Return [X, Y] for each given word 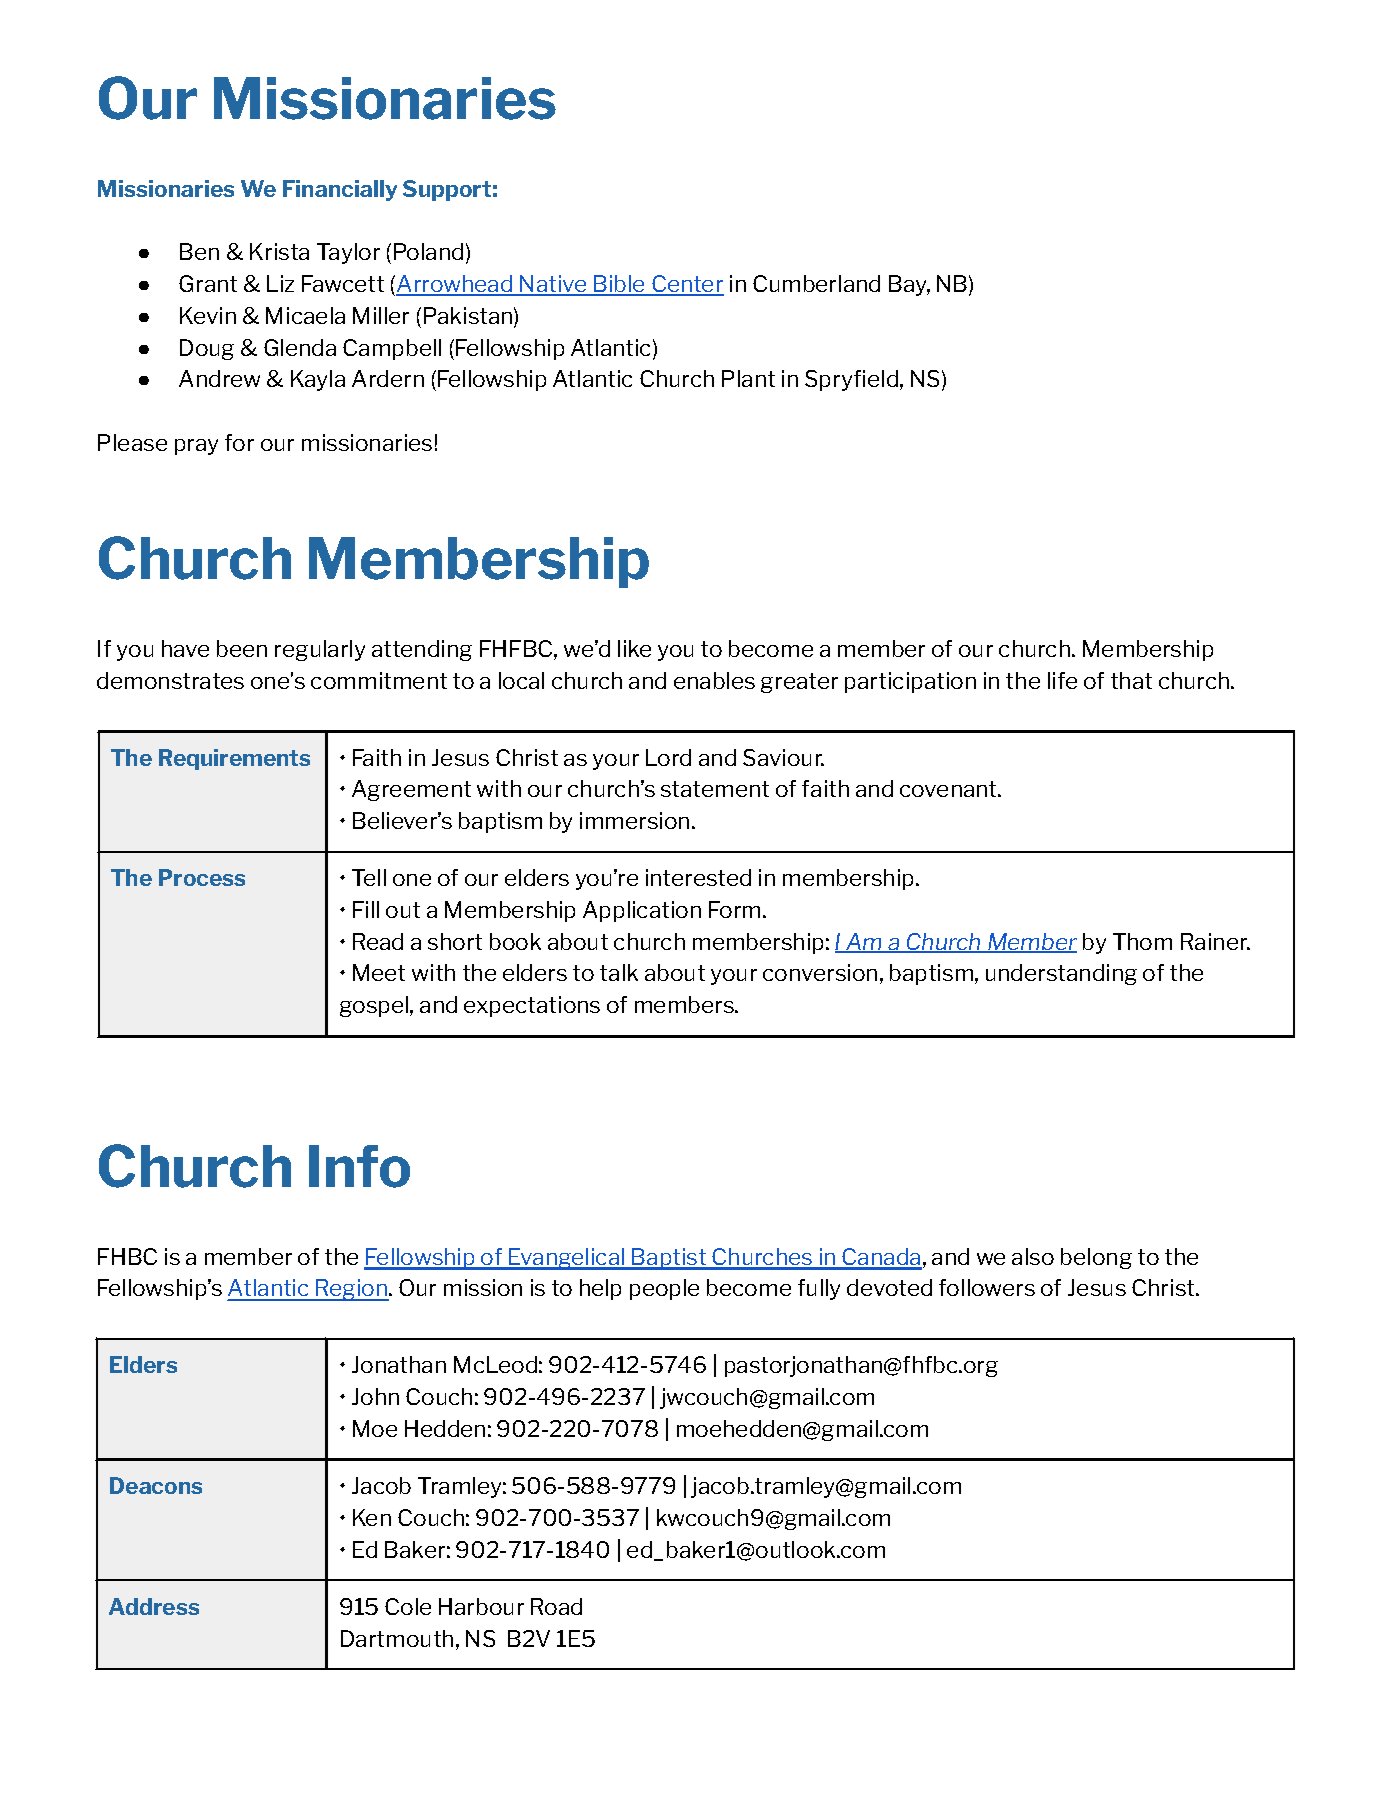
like [634, 648]
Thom [1142, 941]
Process [202, 877]
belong [1096, 1258]
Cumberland [816, 283]
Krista [279, 251]
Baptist [670, 1259]
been [242, 648]
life [1062, 680]
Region [352, 1290]
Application [642, 911]
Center [687, 285]
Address [154, 1606]
